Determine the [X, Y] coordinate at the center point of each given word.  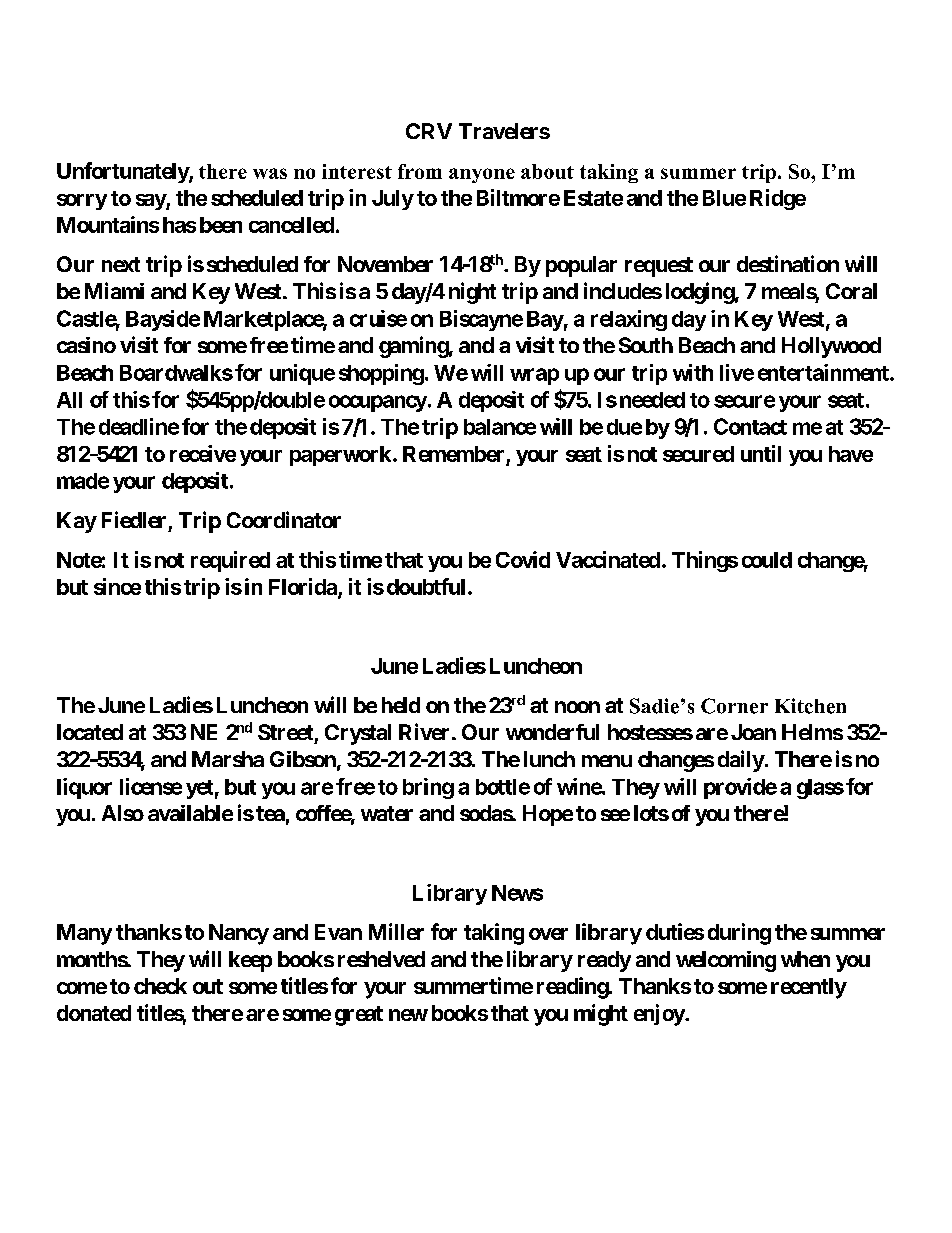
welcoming [726, 961]
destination [788, 263]
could [767, 560]
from [420, 171]
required [230, 561]
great [359, 1016]
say [151, 202]
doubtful [426, 586]
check [160, 986]
